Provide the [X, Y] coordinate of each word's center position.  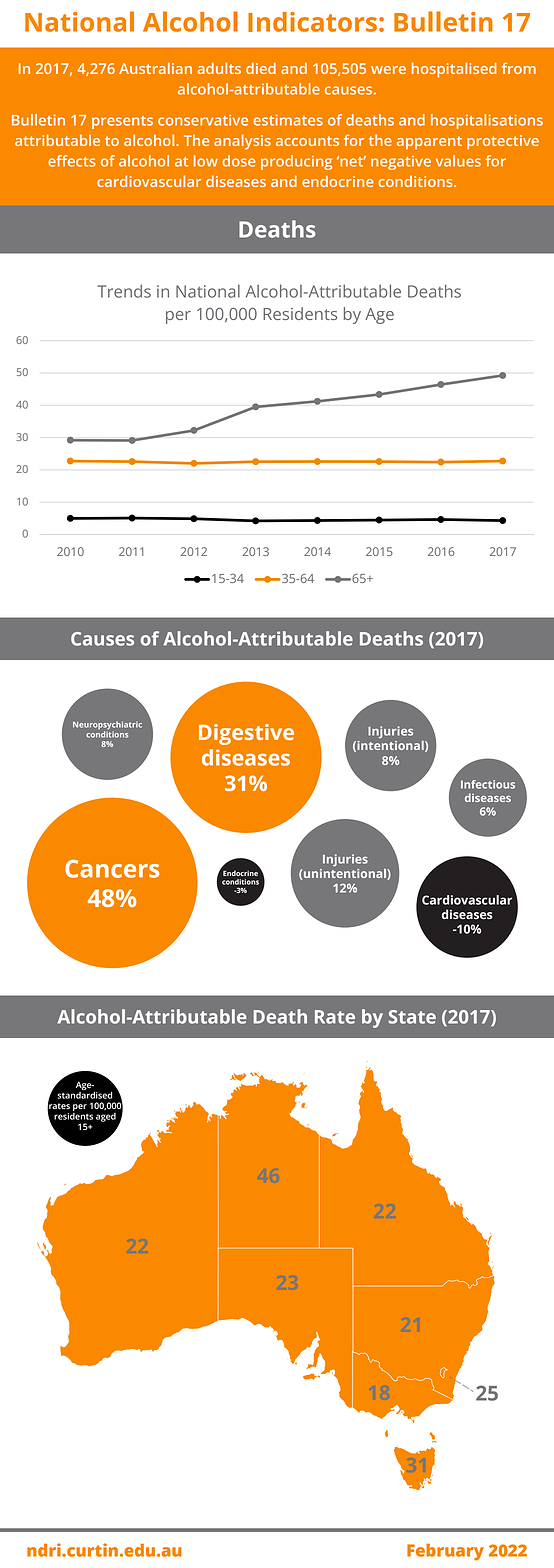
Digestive [246, 734]
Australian [155, 68]
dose [238, 161]
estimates [288, 120]
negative [401, 163]
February [445, 1552]
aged [106, 1117]
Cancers [112, 869]
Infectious [488, 784]
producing [296, 162]
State [412, 1017]
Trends [124, 291]
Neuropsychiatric [107, 726]
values [458, 161]
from [519, 68]
